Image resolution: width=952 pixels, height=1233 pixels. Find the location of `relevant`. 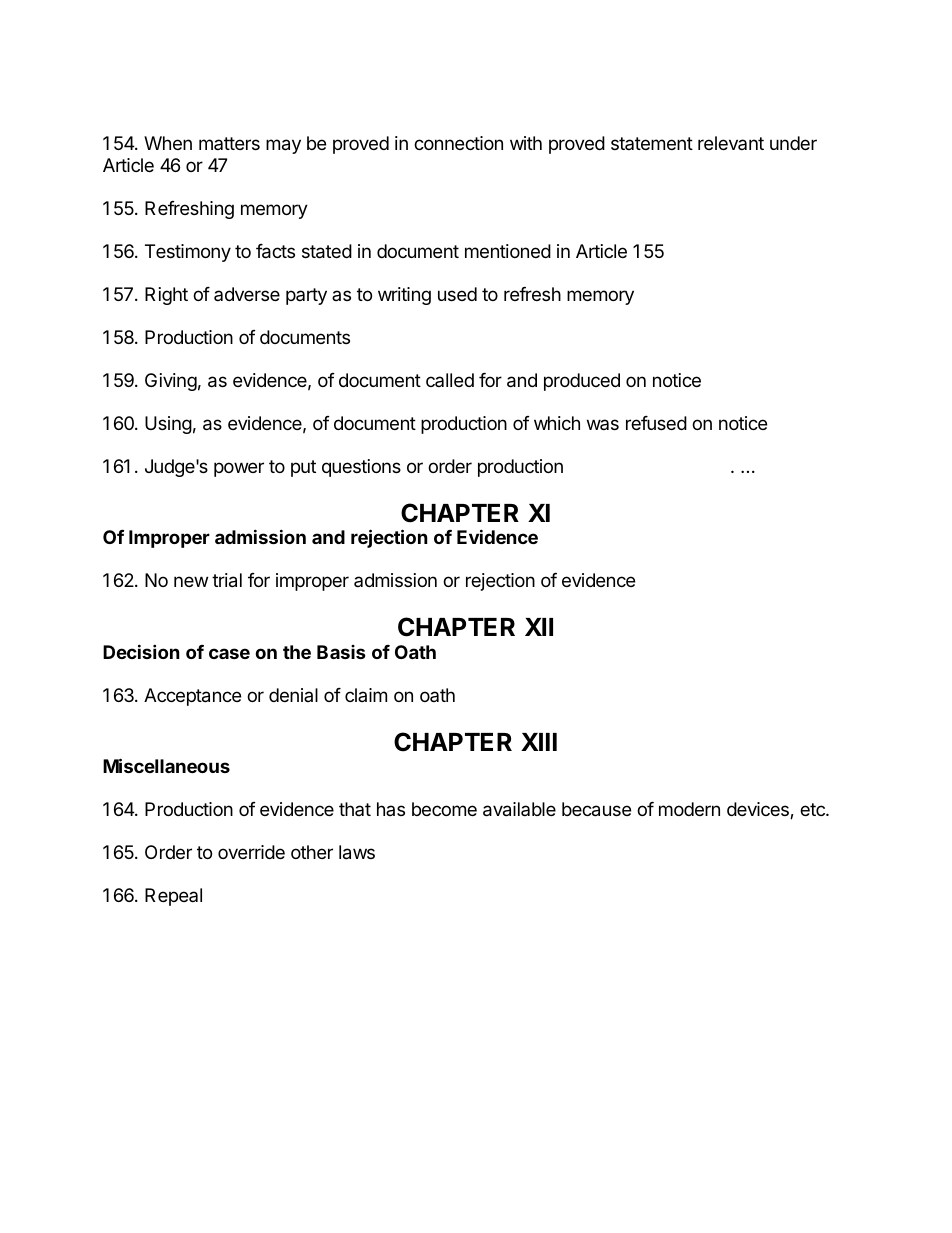

relevant is located at coordinates (731, 143).
